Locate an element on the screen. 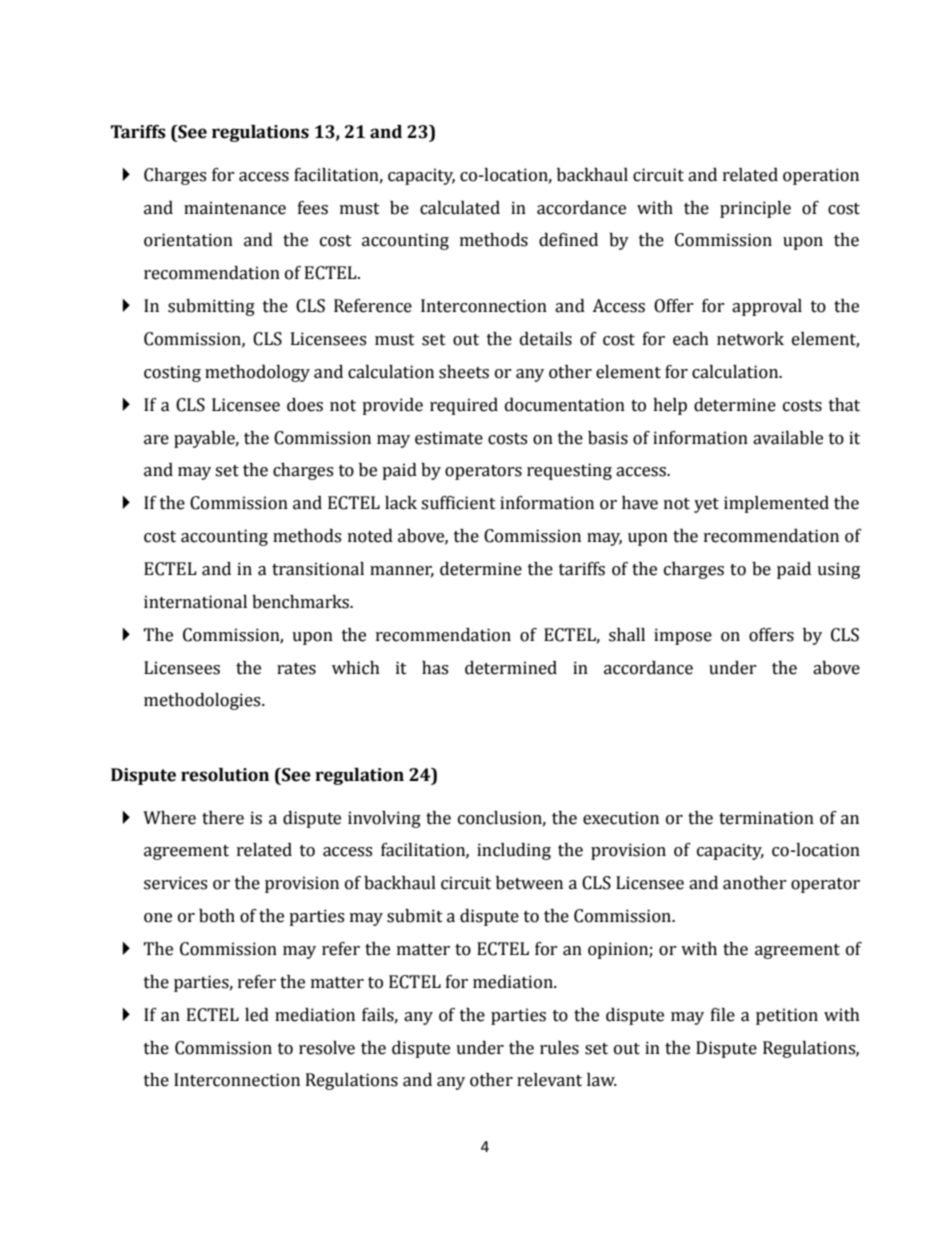 The image size is (952, 1233). including is located at coordinates (514, 851).
